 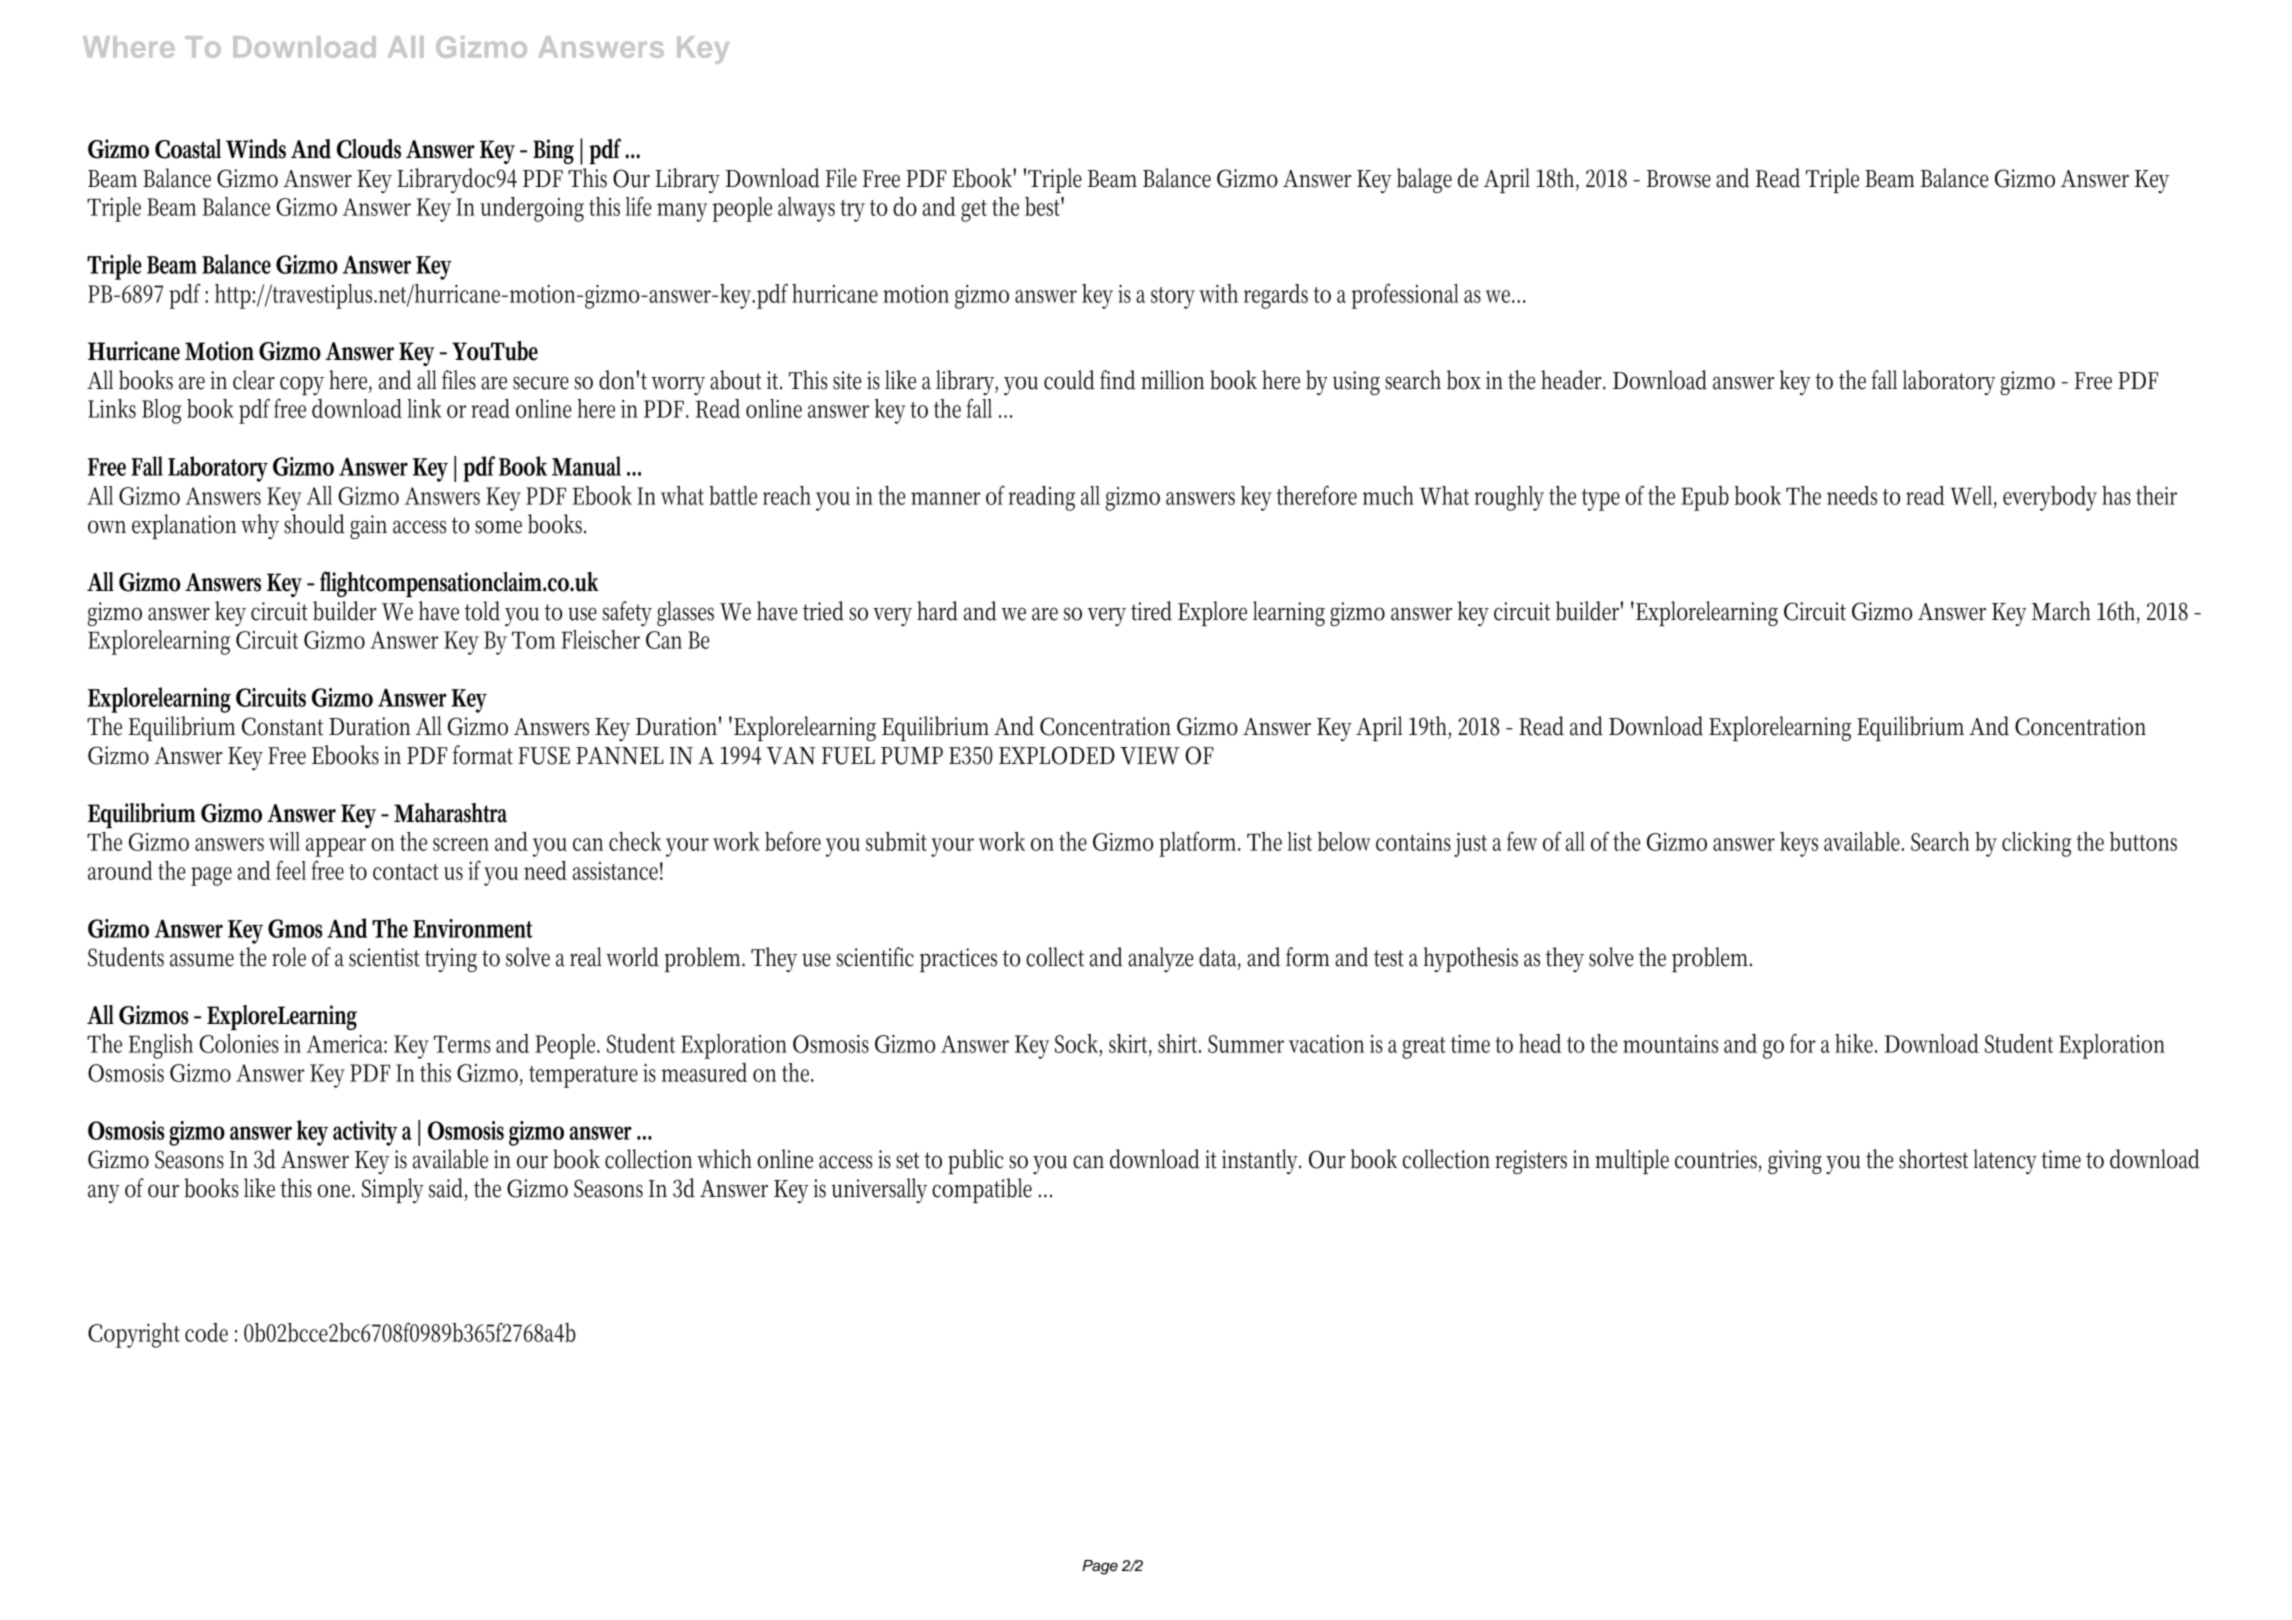 What do you see at coordinates (1130, 1045) in the screenshot?
I see `skirt` at bounding box center [1130, 1045].
